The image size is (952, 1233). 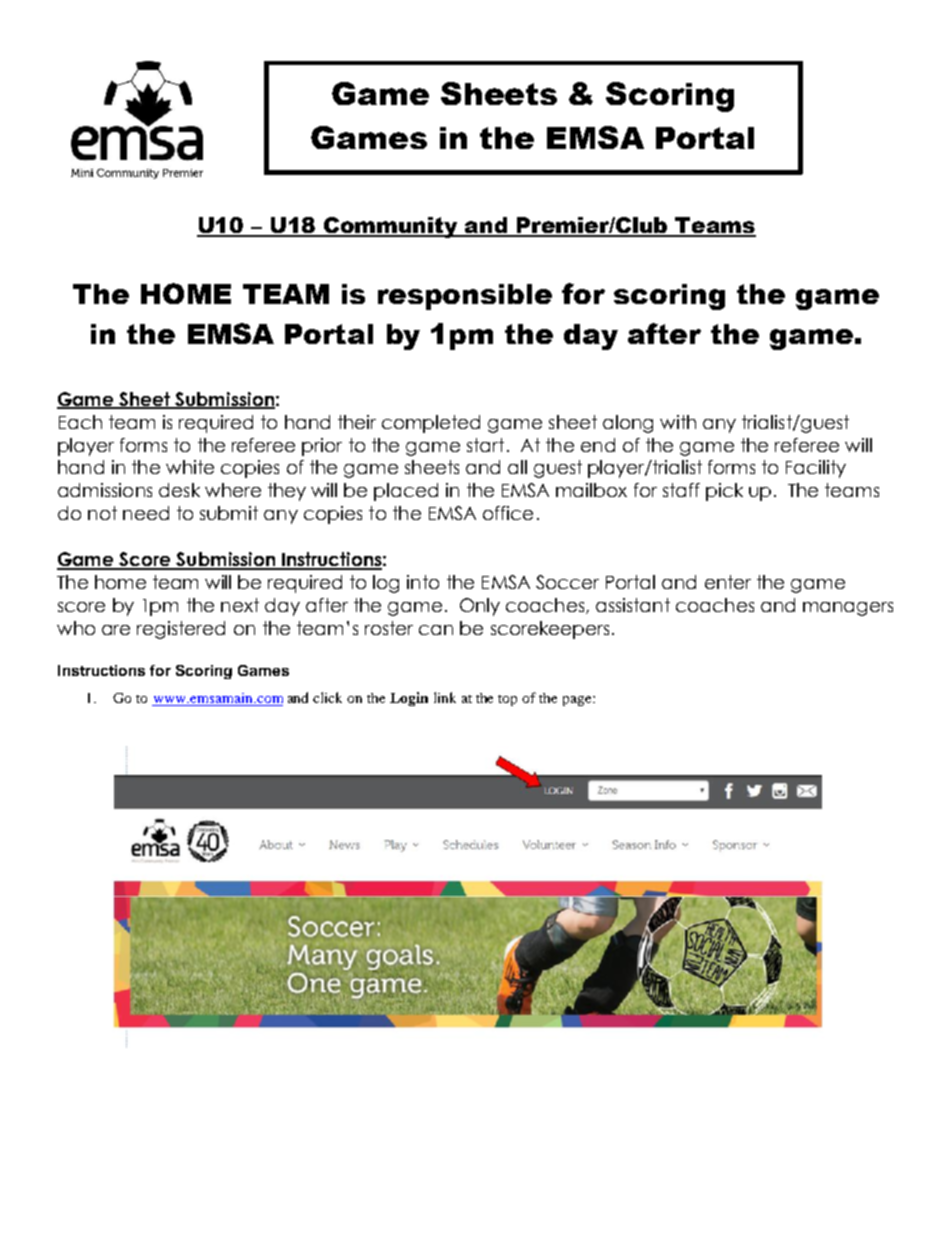 What do you see at coordinates (728, 582) in the image?
I see `enter` at bounding box center [728, 582].
